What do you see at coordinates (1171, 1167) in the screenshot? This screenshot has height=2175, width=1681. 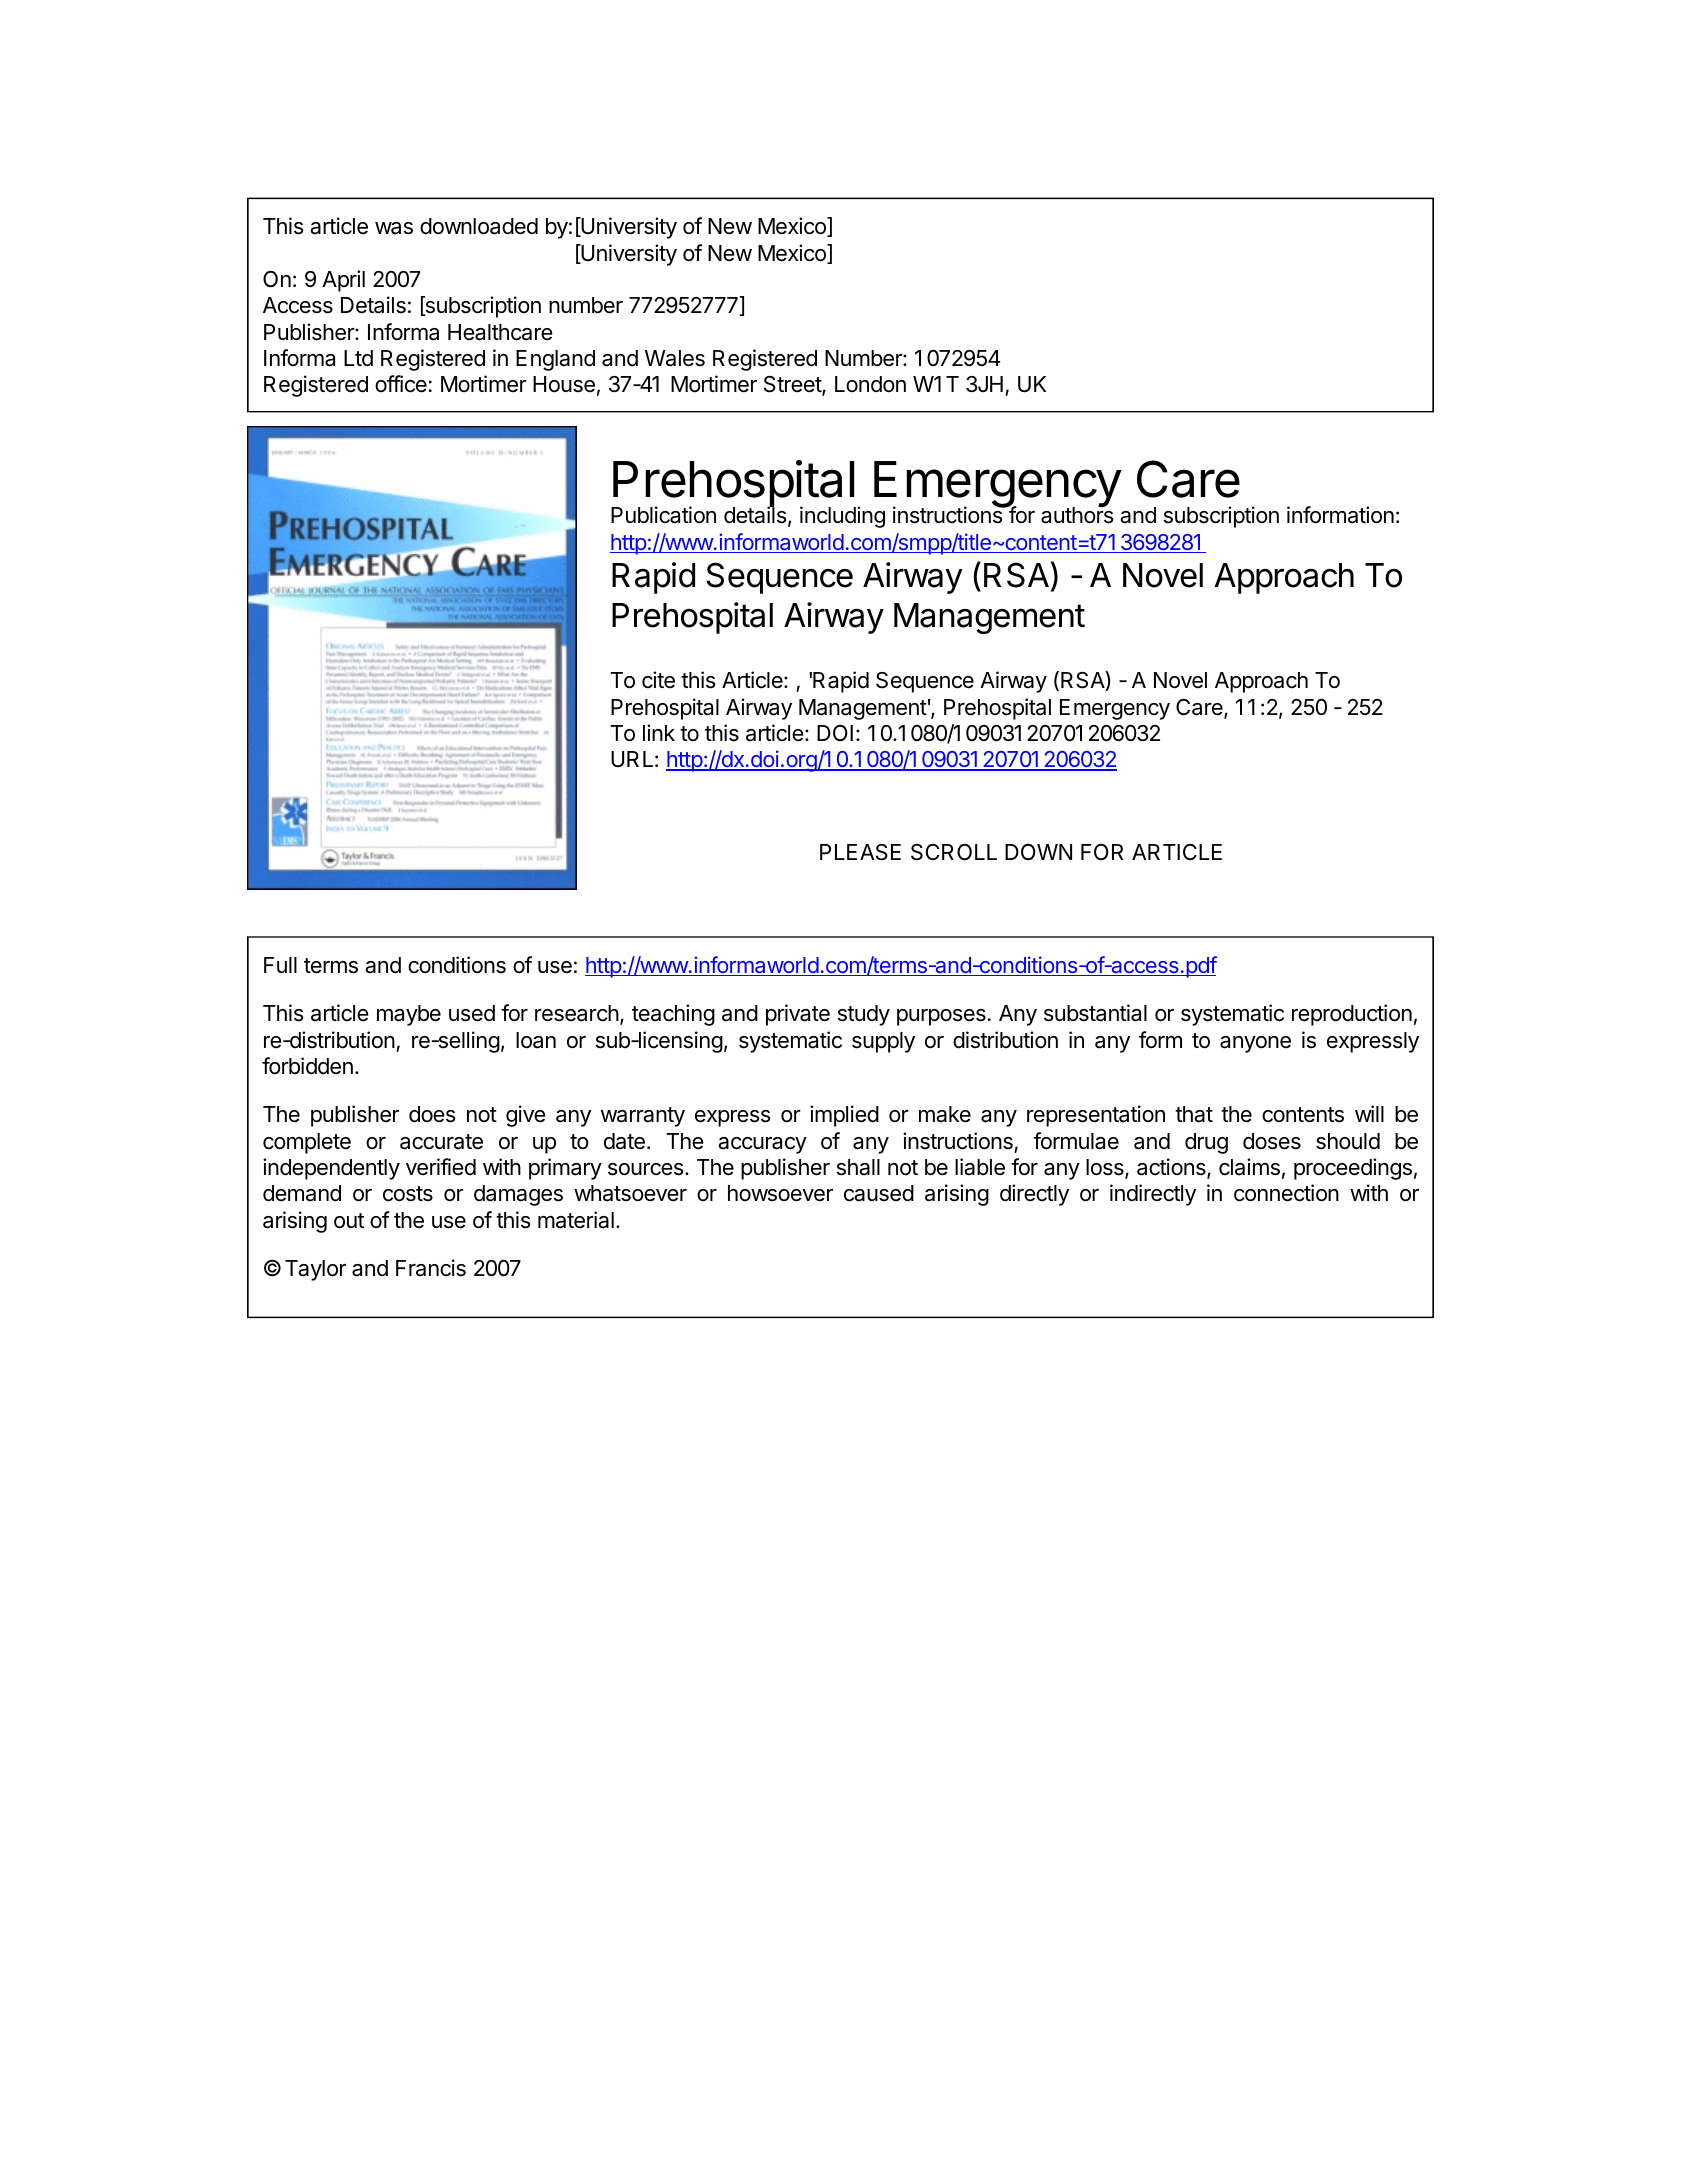 I see `actions` at bounding box center [1171, 1167].
